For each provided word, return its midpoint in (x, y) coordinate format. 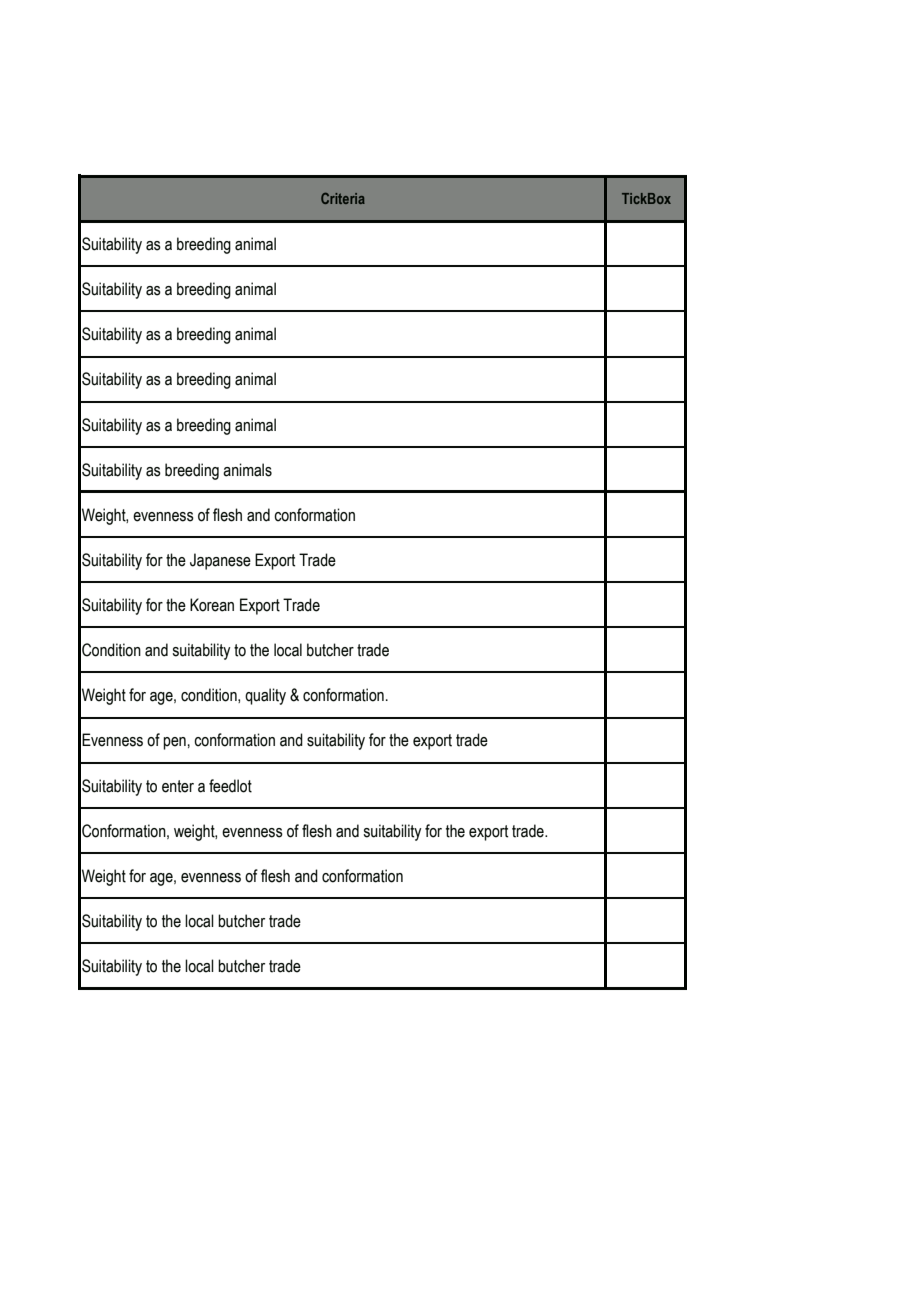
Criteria (343, 198)
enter (178, 786)
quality (265, 696)
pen (174, 743)
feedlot (230, 786)
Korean (212, 605)
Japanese (220, 561)
